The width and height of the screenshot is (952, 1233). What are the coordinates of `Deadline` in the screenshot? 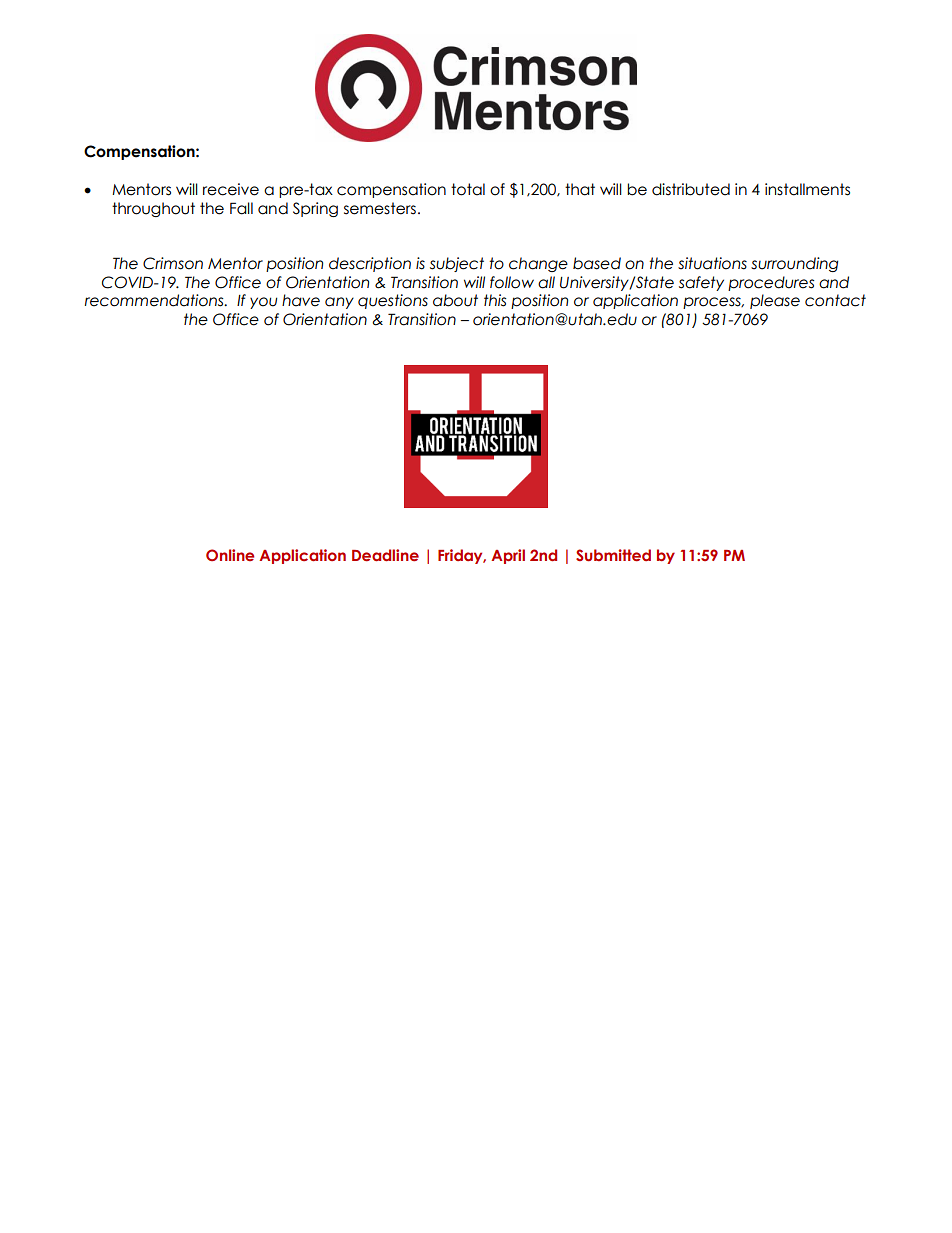 It's located at (385, 555).
